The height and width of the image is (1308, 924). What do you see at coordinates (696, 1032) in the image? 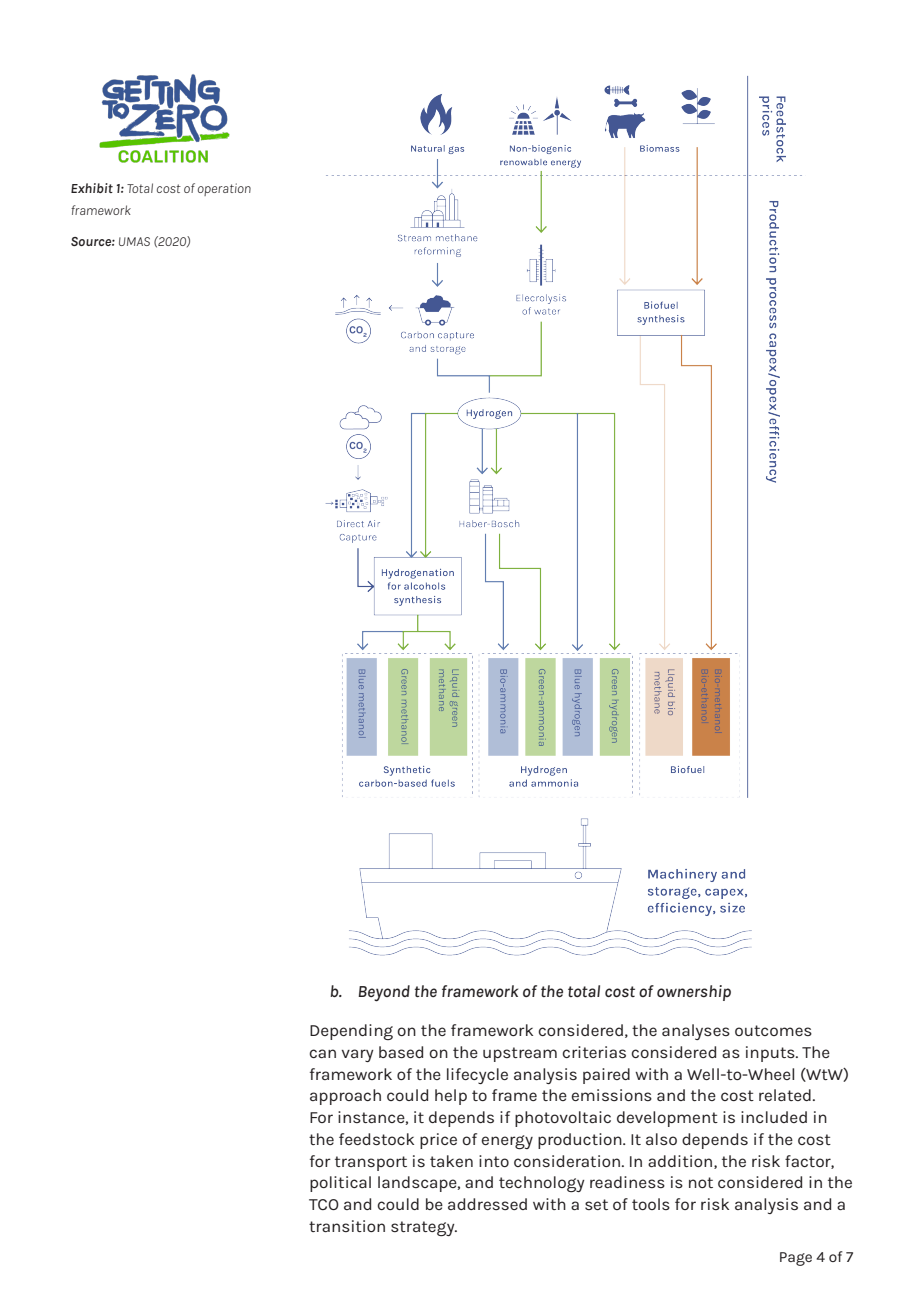
I see `analyses` at bounding box center [696, 1032].
